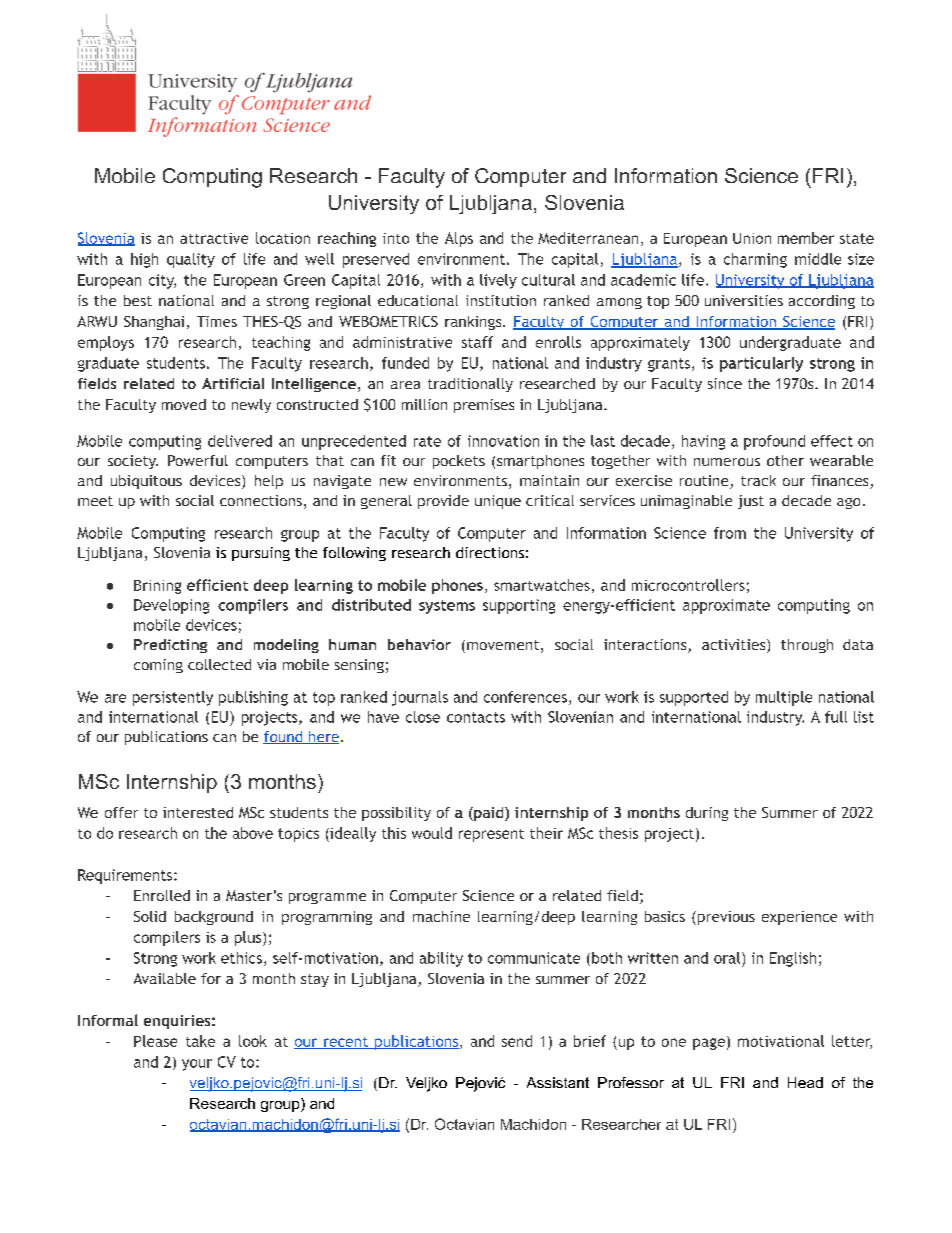 The height and width of the screenshot is (1233, 952). Describe the element at coordinates (755, 260) in the screenshot. I see `charming` at that location.
